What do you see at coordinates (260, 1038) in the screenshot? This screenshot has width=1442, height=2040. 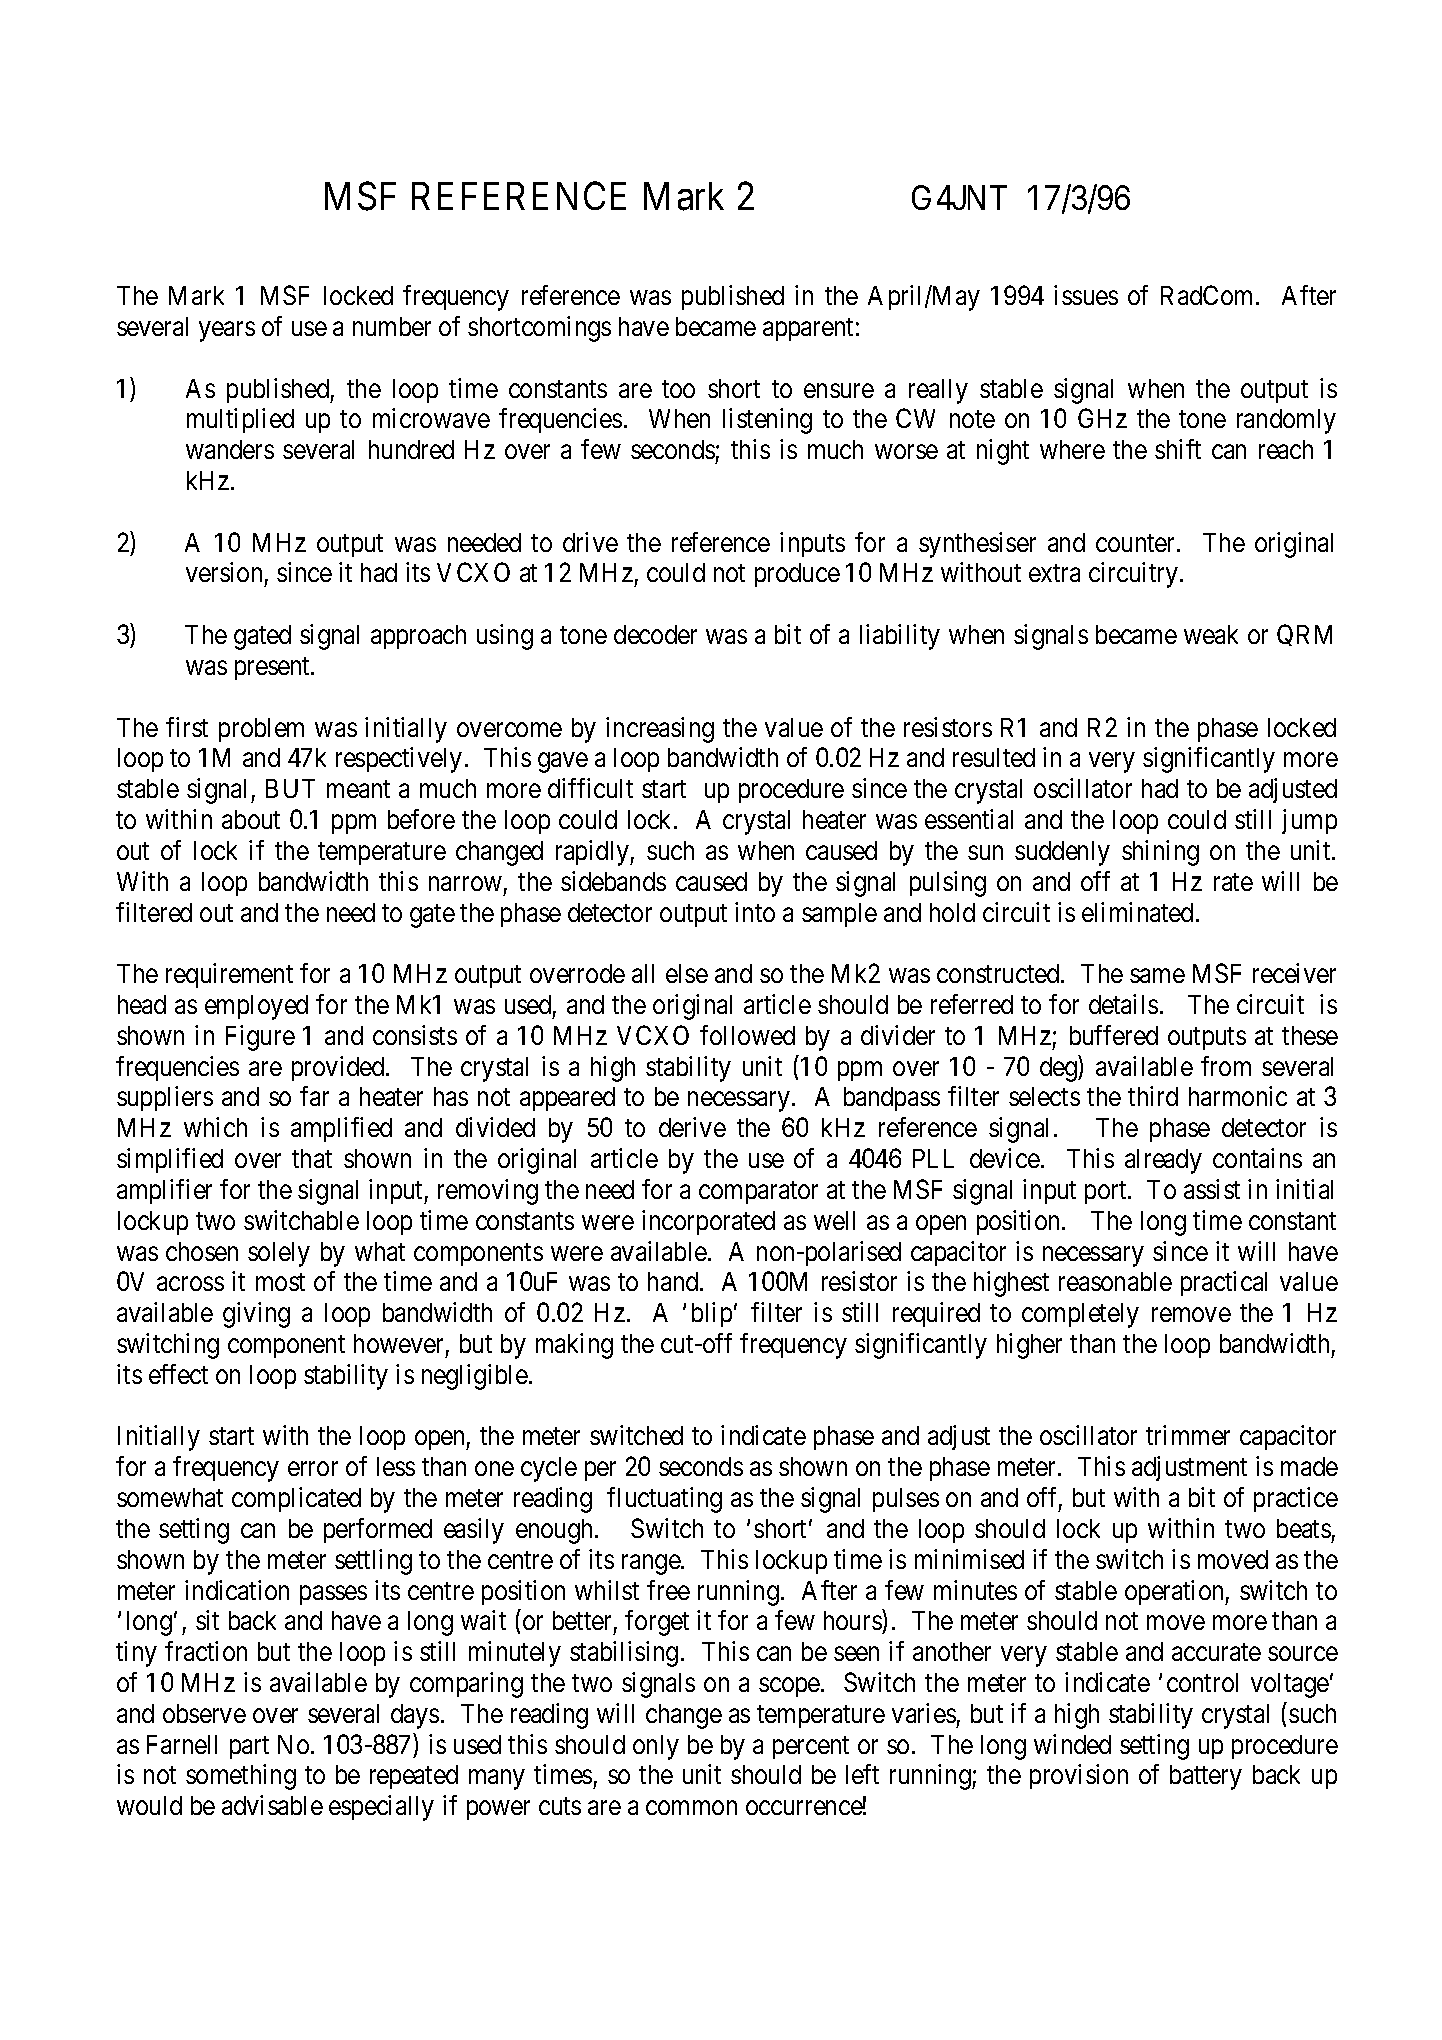 I see `Figure` at bounding box center [260, 1038].
